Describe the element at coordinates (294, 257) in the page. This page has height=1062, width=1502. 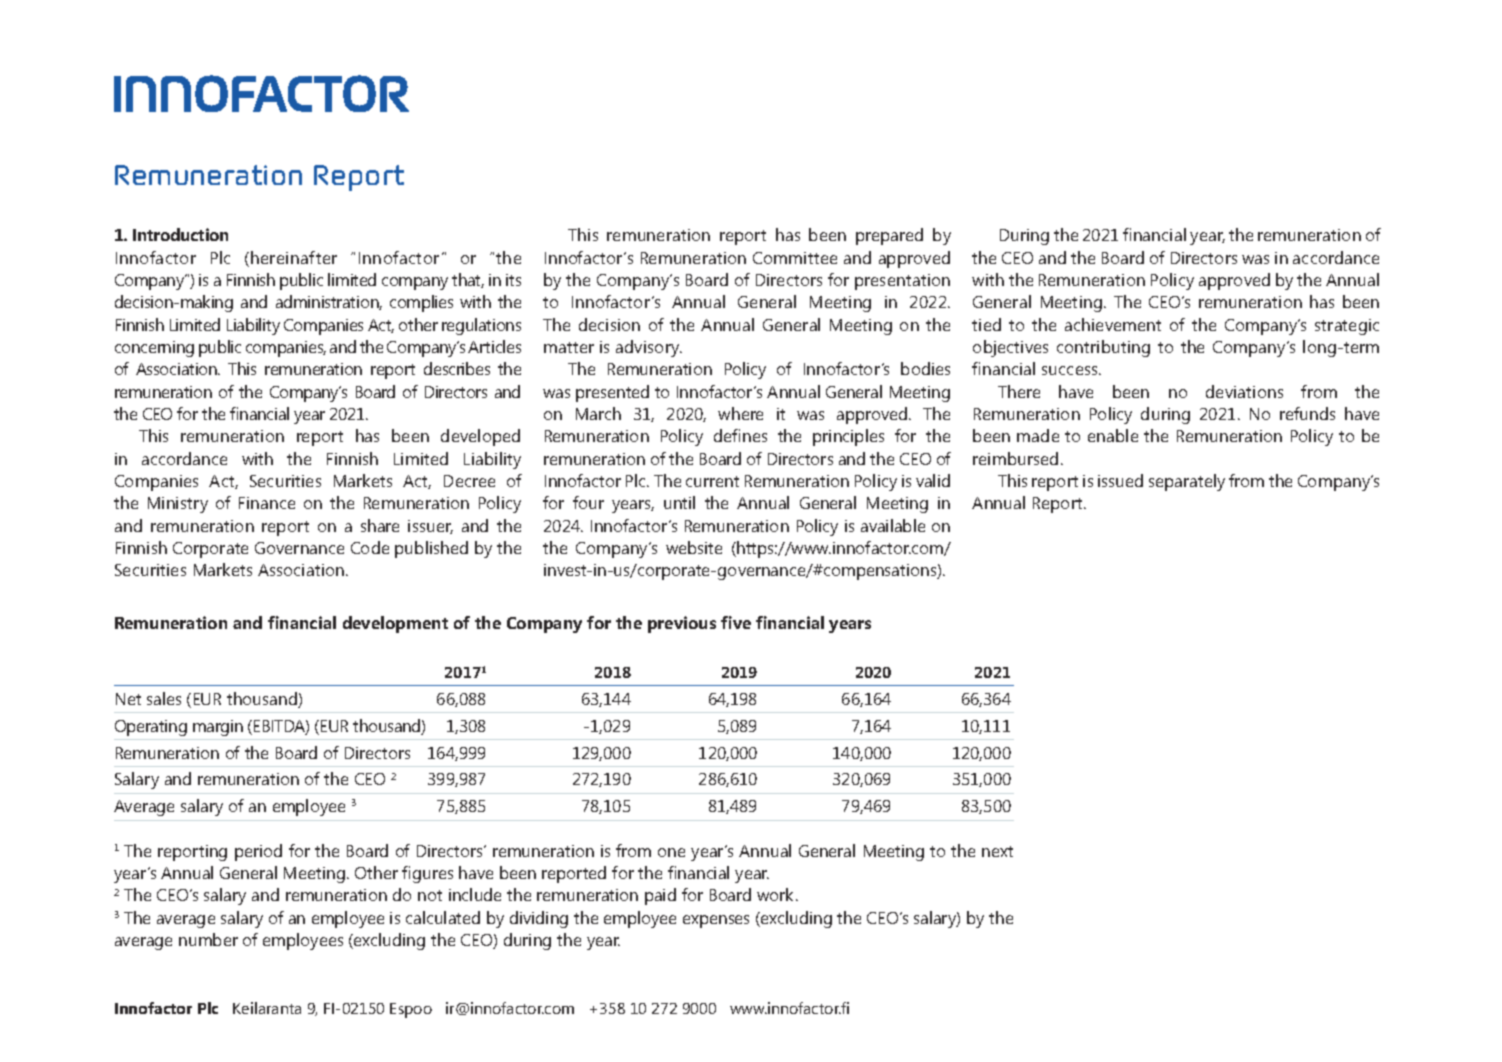
I see `hereinafter` at that location.
